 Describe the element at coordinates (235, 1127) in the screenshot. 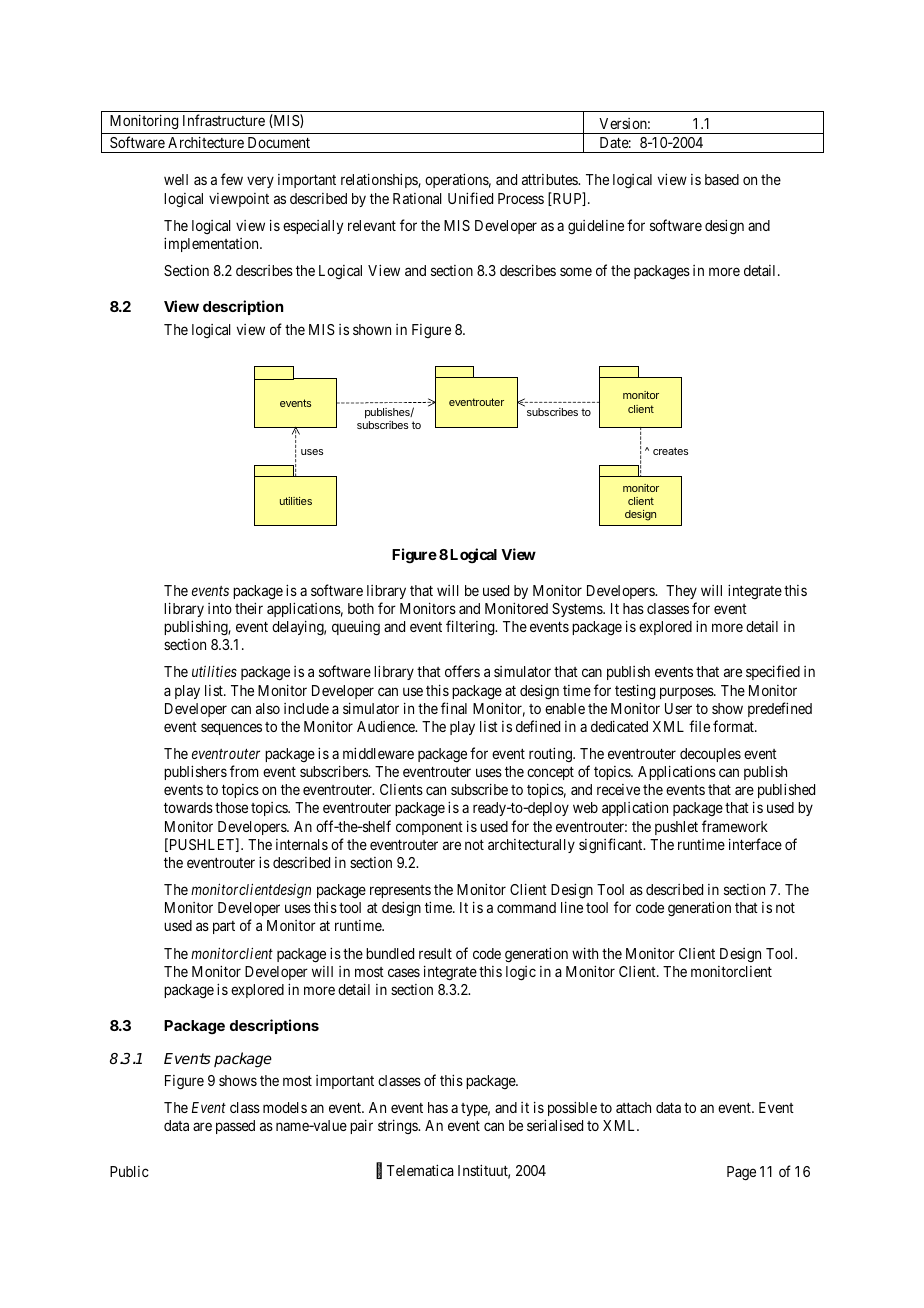

I see `passed` at that location.
